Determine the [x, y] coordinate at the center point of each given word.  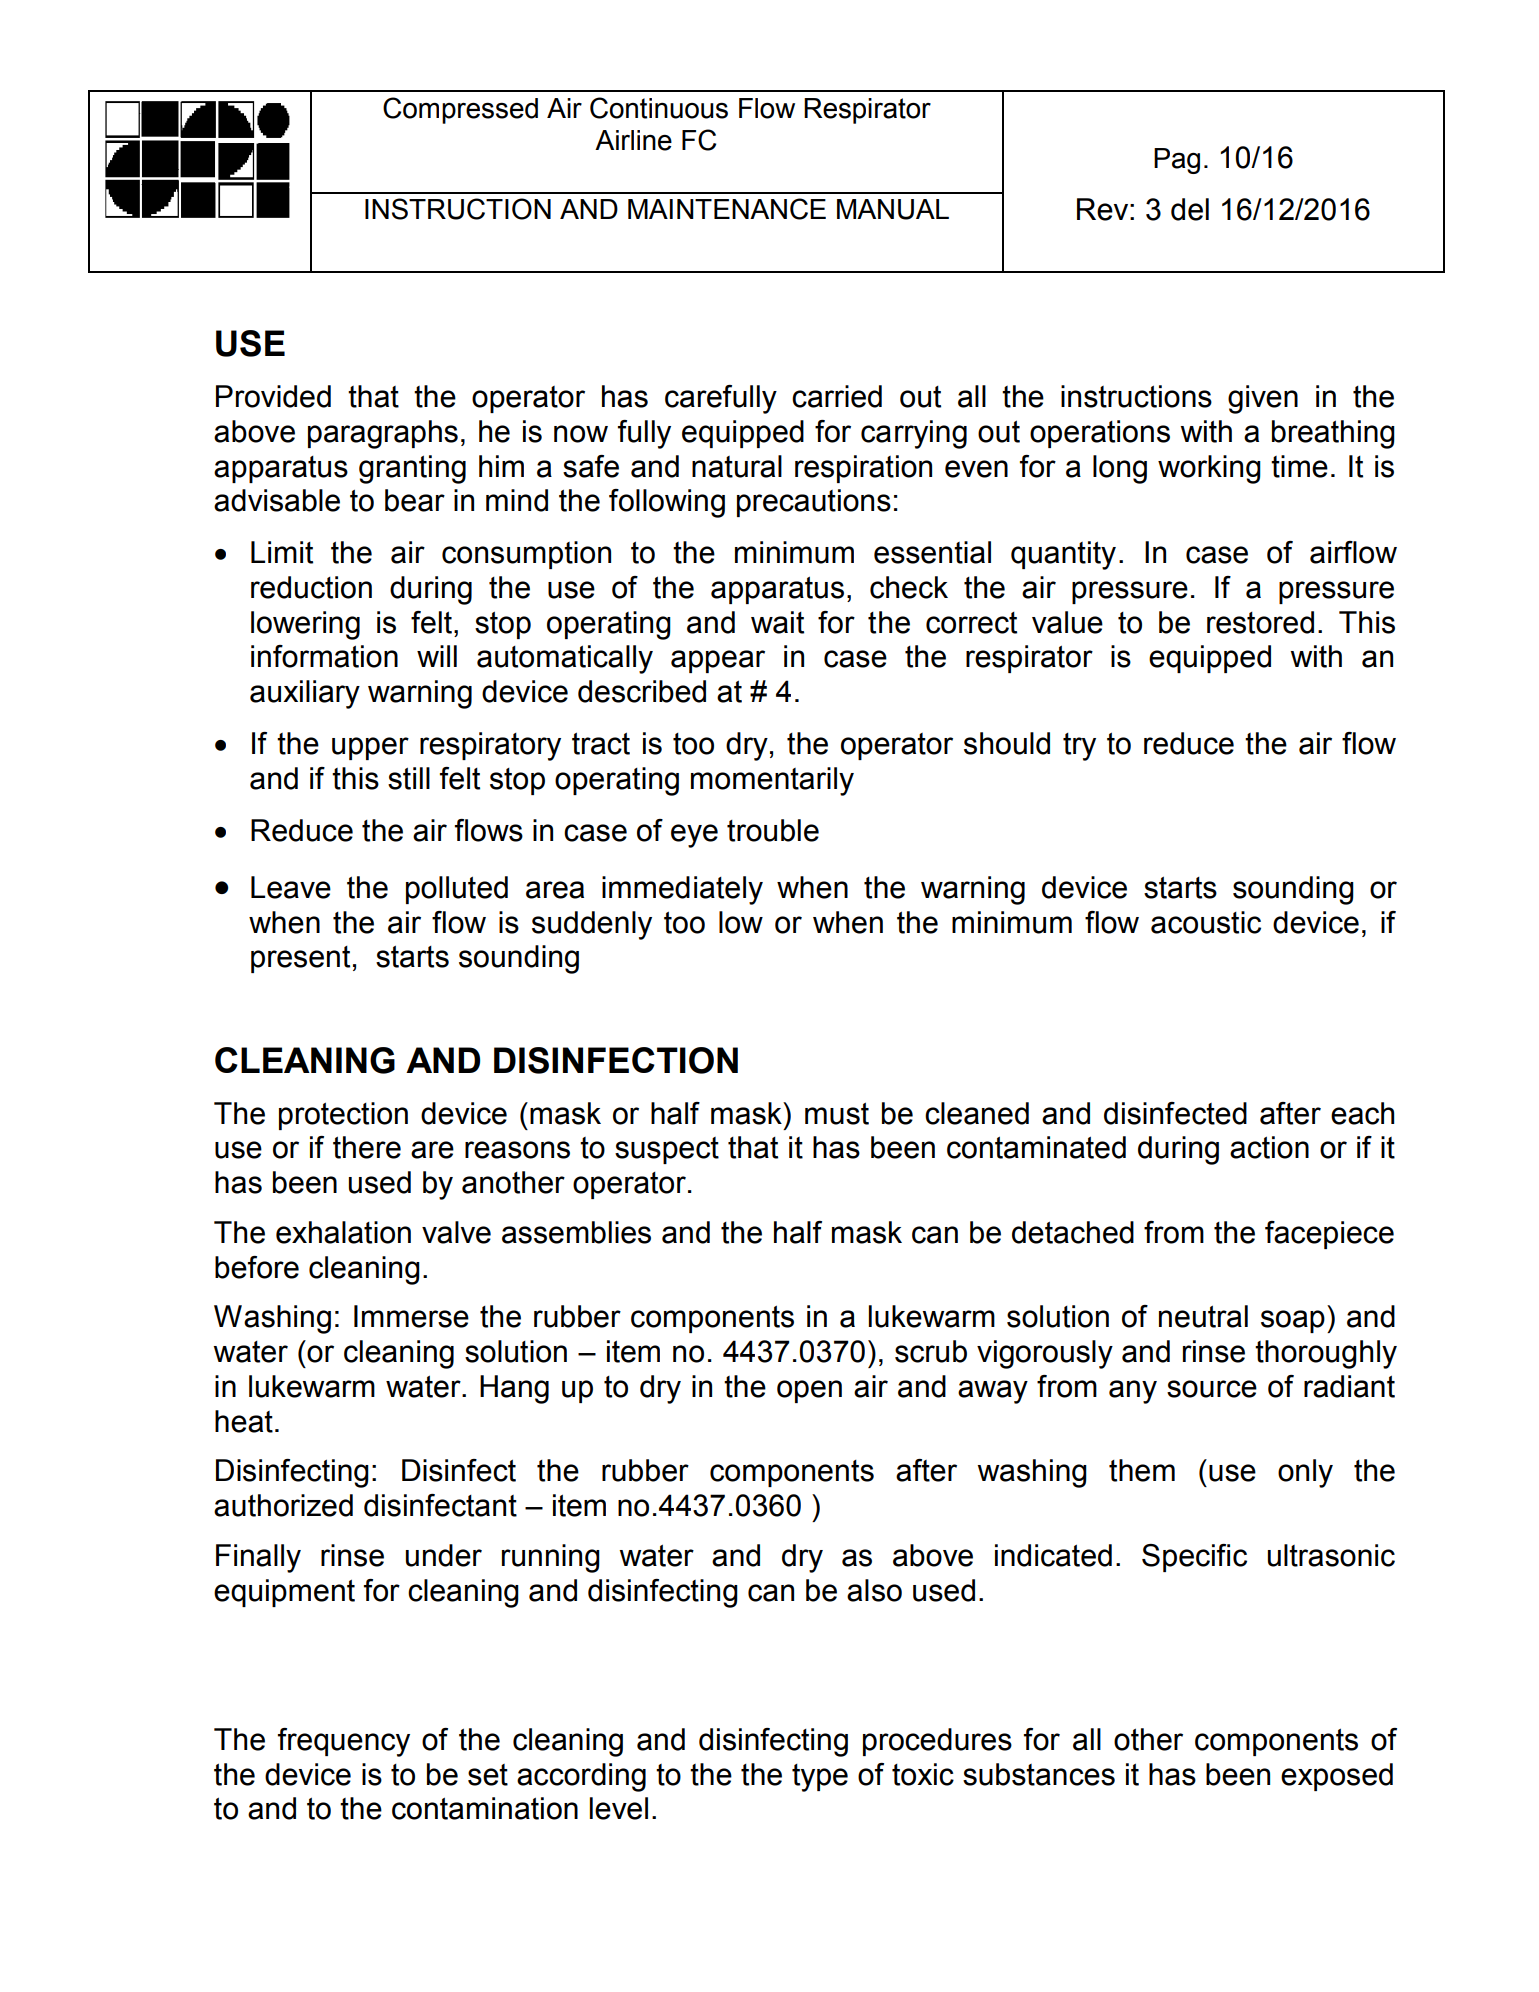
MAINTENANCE [727, 209]
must [837, 1113]
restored [1260, 622]
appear [718, 661]
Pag [1177, 161]
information [324, 656]
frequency [344, 1742]
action [1269, 1147]
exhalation [343, 1232]
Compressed [460, 110]
